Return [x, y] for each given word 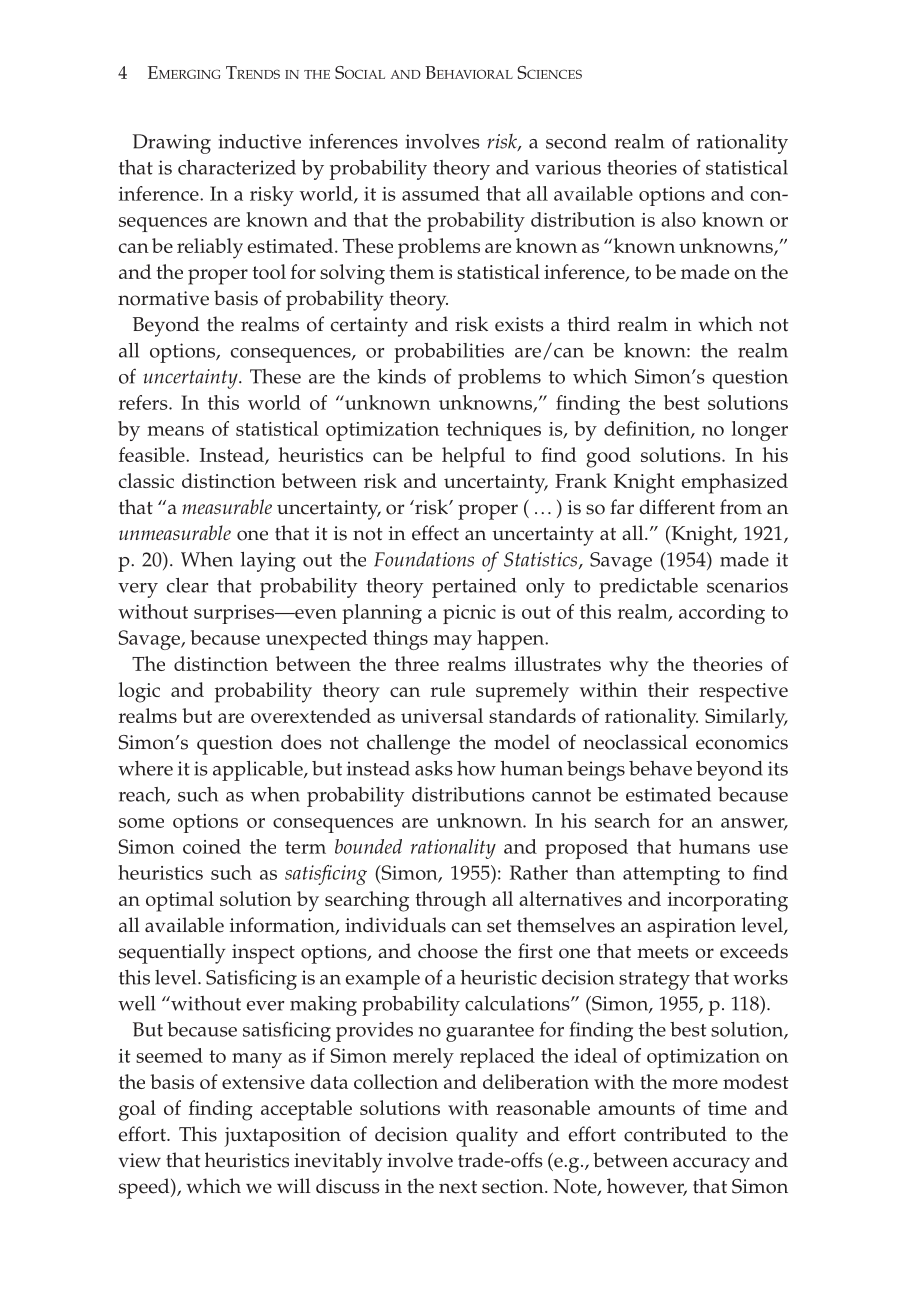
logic [139, 692]
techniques [494, 431]
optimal [180, 901]
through [451, 901]
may [452, 642]
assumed [441, 193]
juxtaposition [282, 1137]
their [668, 689]
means [175, 431]
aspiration [691, 928]
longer [760, 431]
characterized [237, 167]
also [678, 219]
